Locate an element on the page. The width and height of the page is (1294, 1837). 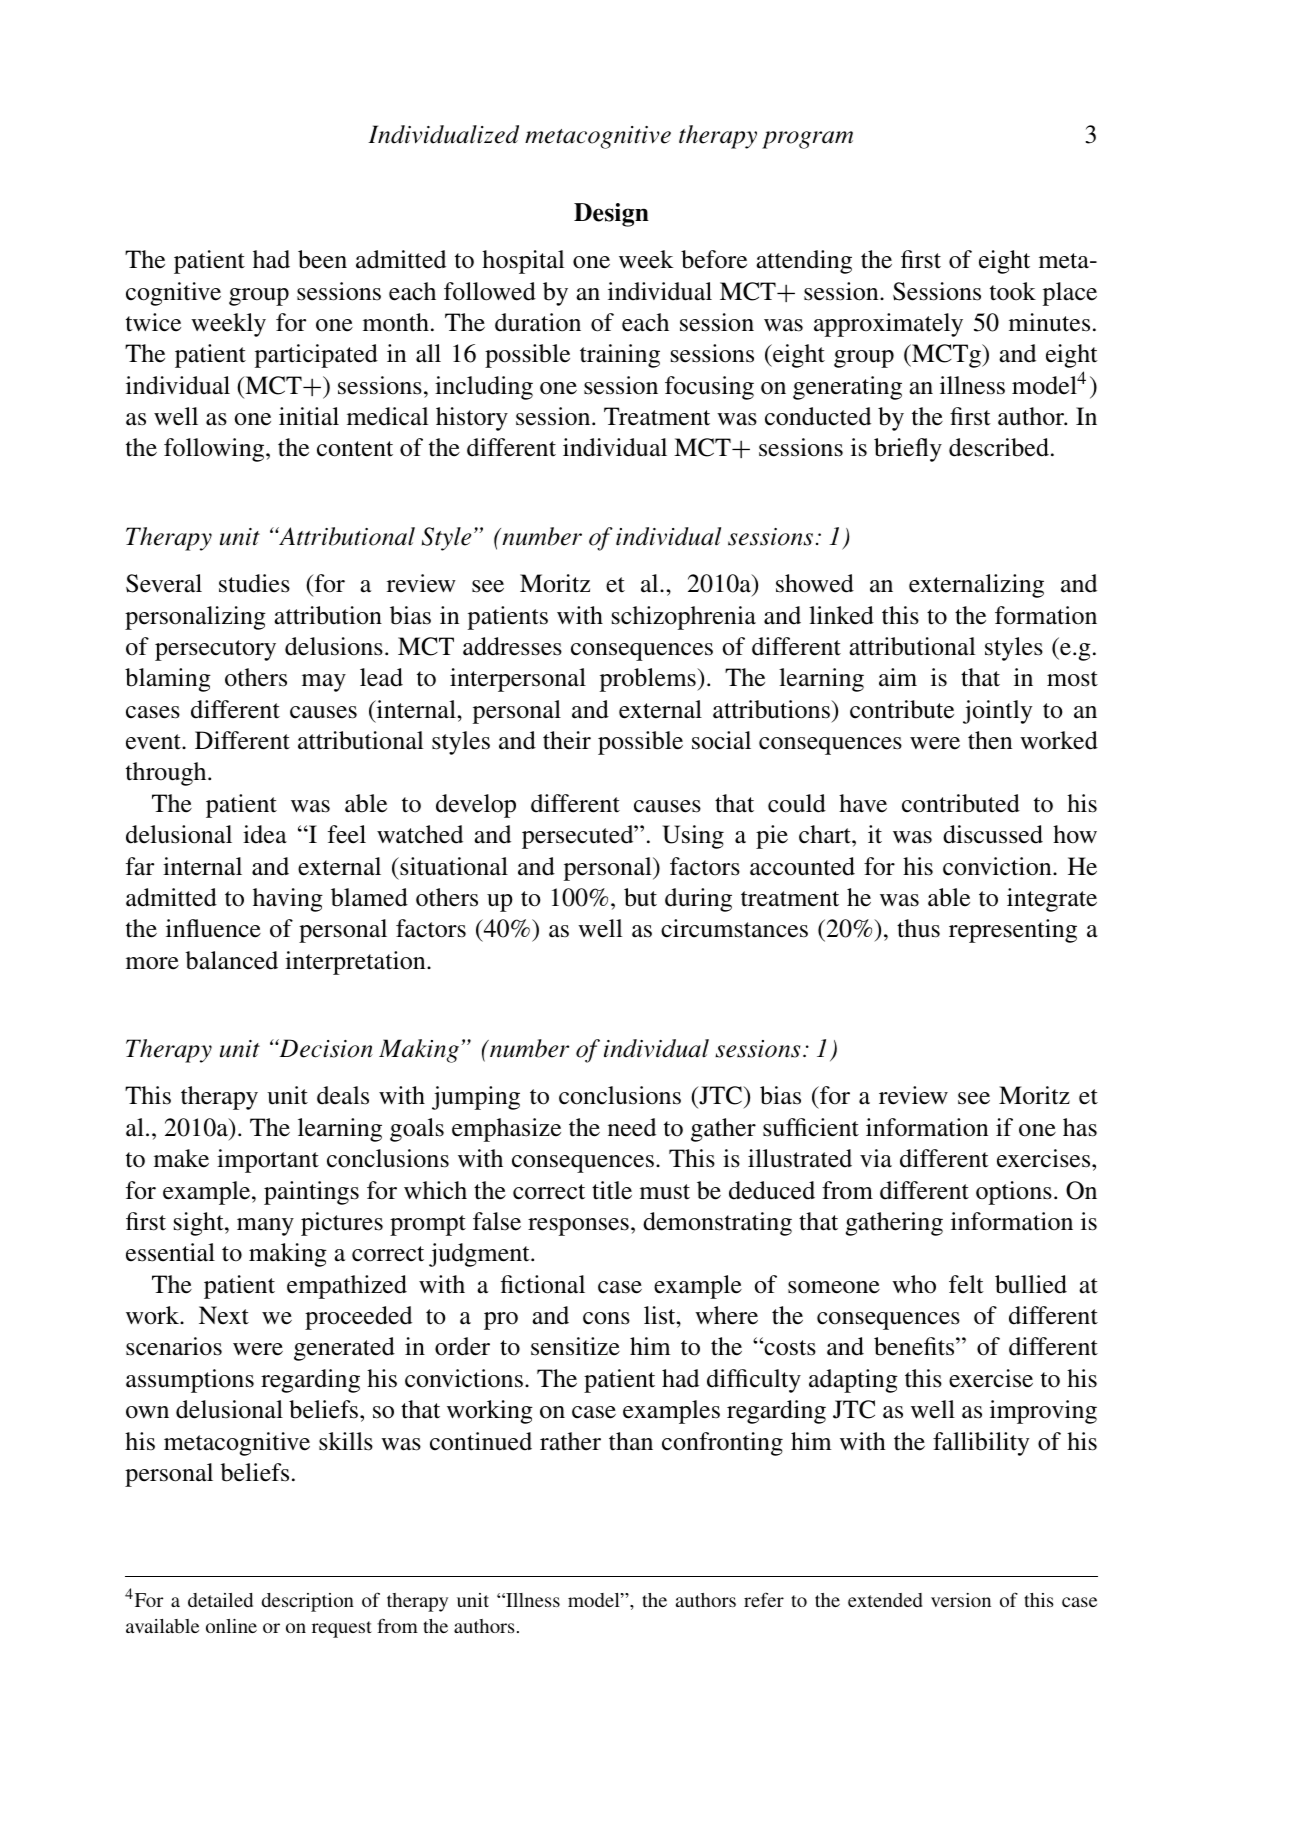
studies is located at coordinates (254, 583).
